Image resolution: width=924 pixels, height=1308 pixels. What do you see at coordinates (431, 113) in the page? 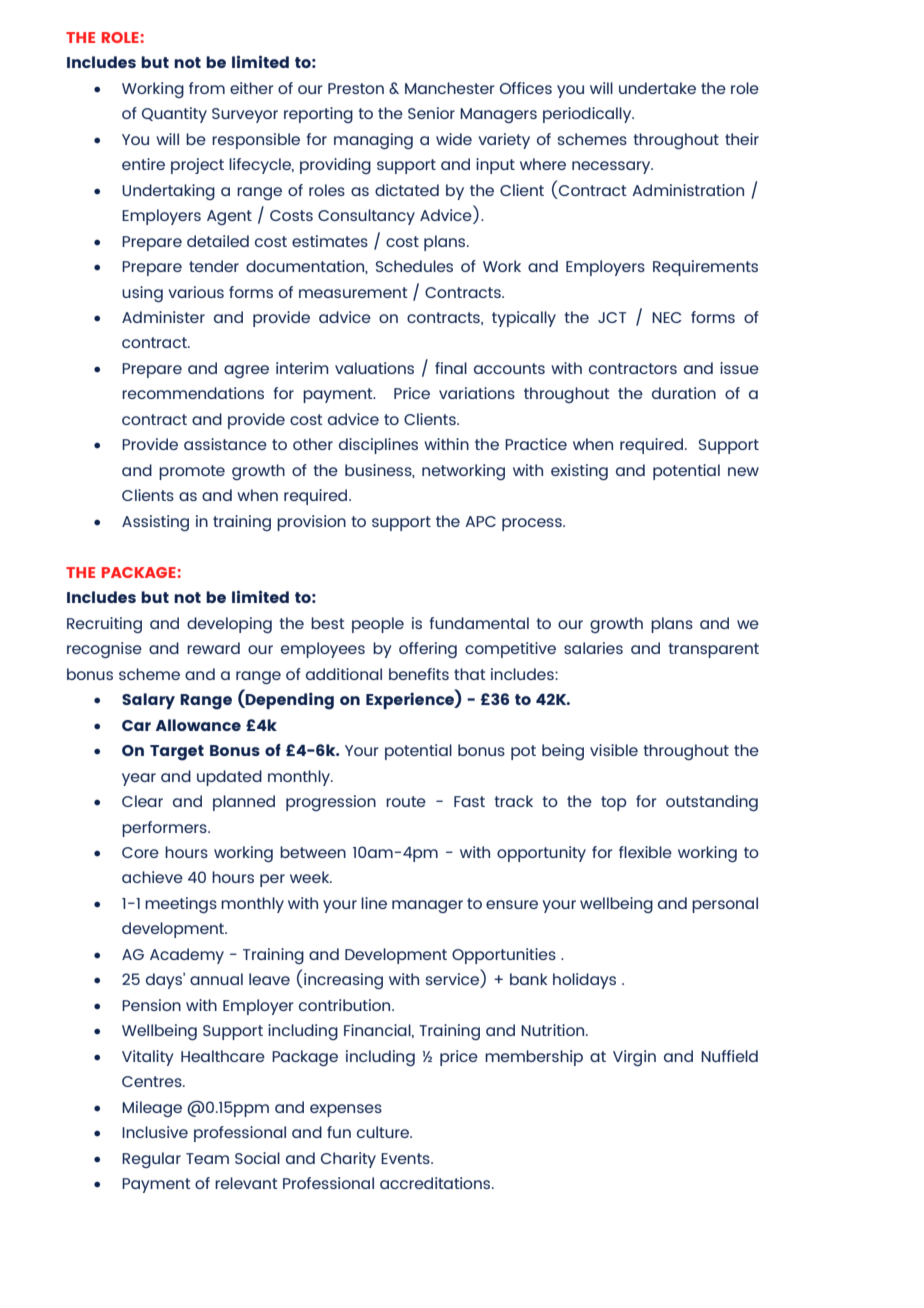
I see `Senior` at bounding box center [431, 113].
